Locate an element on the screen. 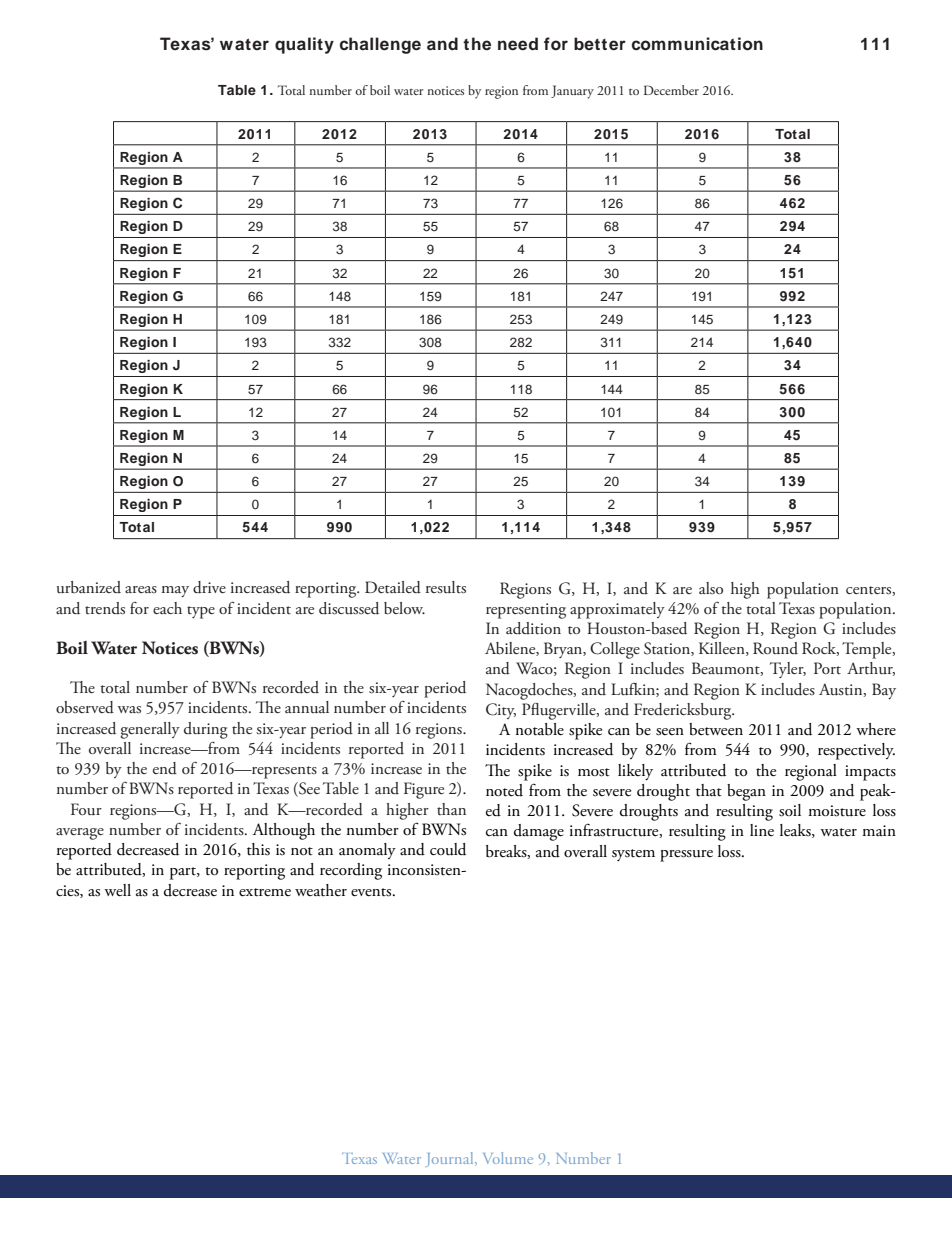 The image size is (952, 1233). results is located at coordinates (446, 587).
